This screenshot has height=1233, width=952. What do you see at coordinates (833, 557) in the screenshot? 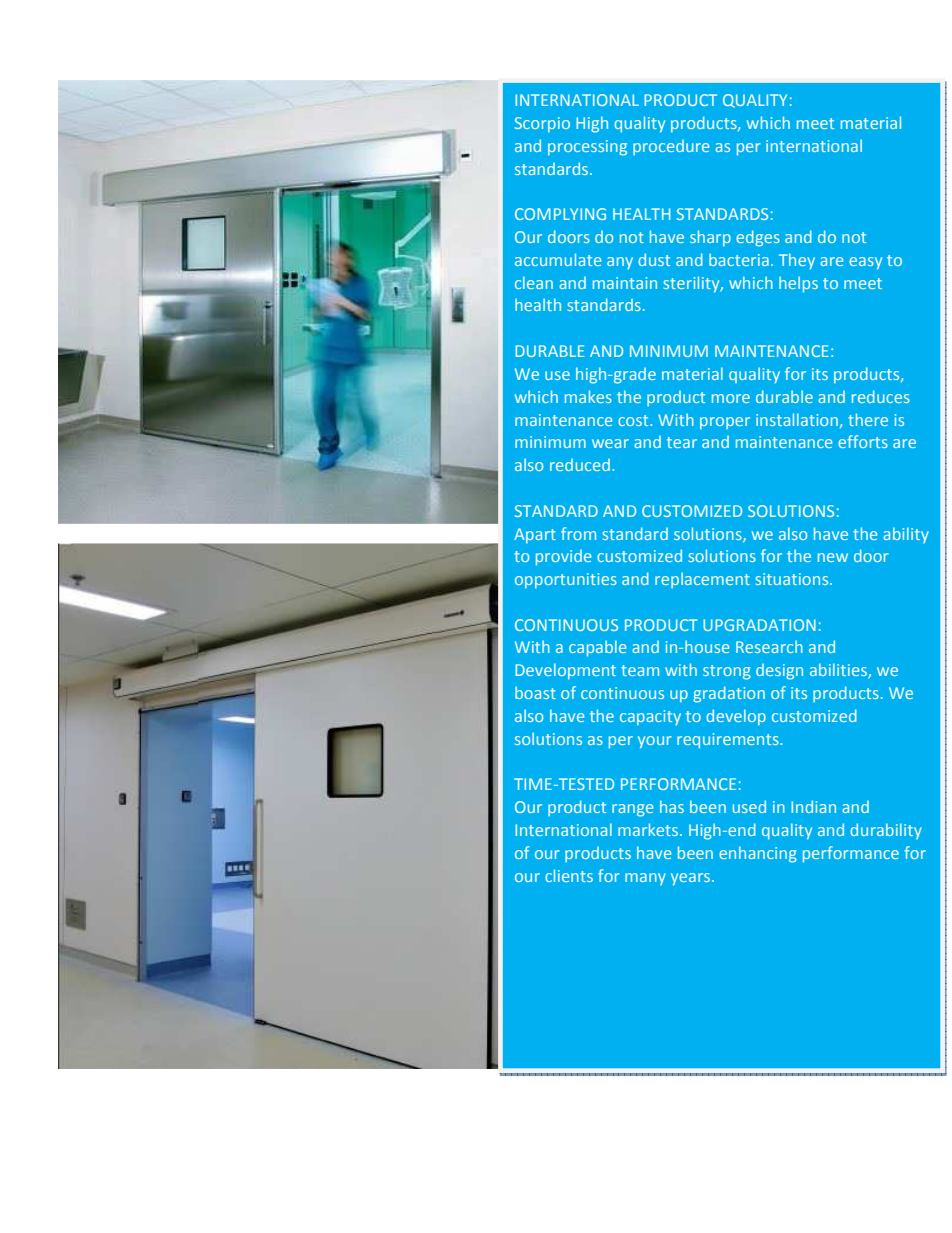
I see `new` at bounding box center [833, 557].
